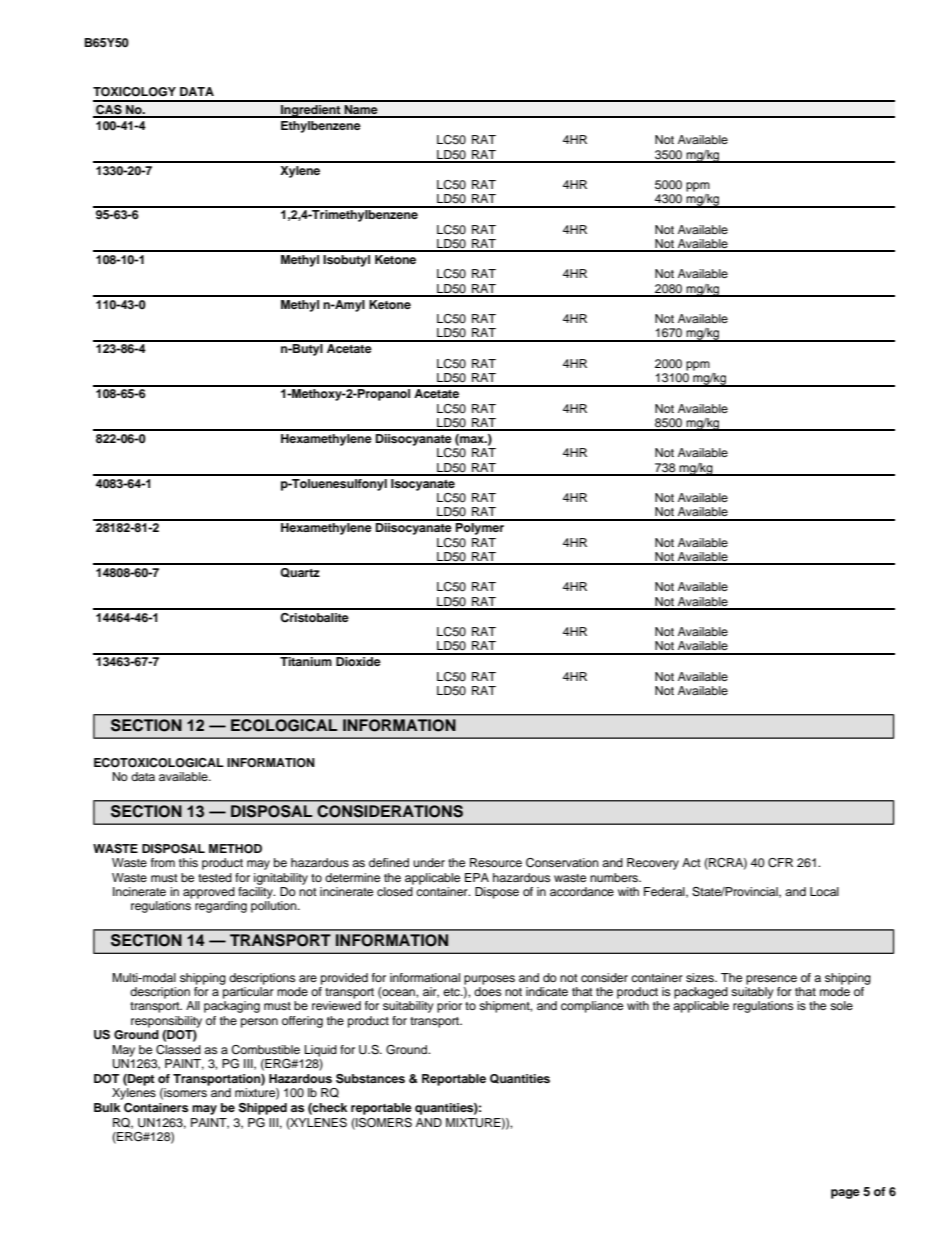 This screenshot has width=952, height=1233. I want to click on Shipped, so click(263, 1109).
